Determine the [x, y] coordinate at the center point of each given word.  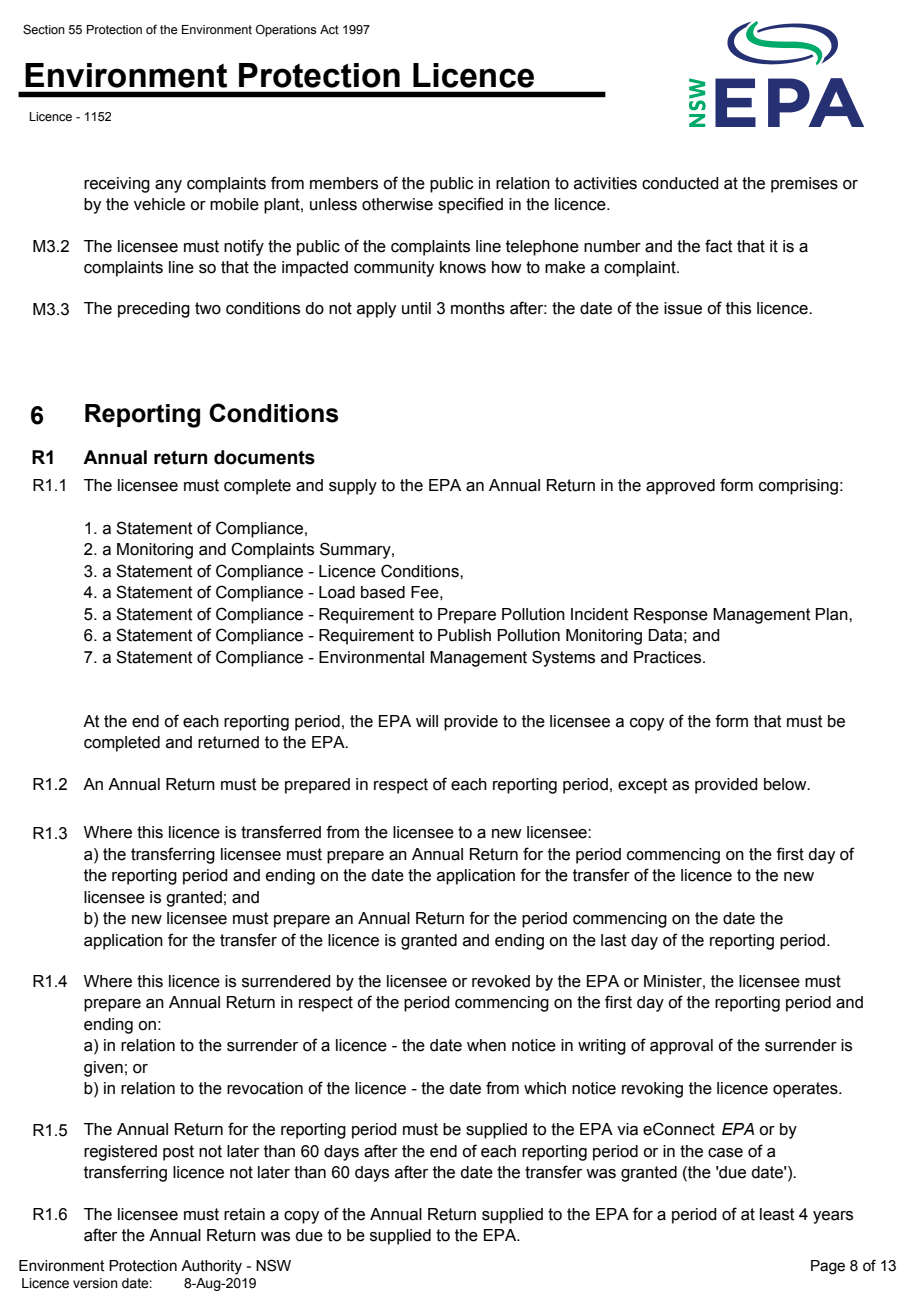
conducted [680, 183]
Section [44, 29]
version [95, 1283]
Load [337, 592]
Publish [464, 635]
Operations [286, 30]
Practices [669, 657]
